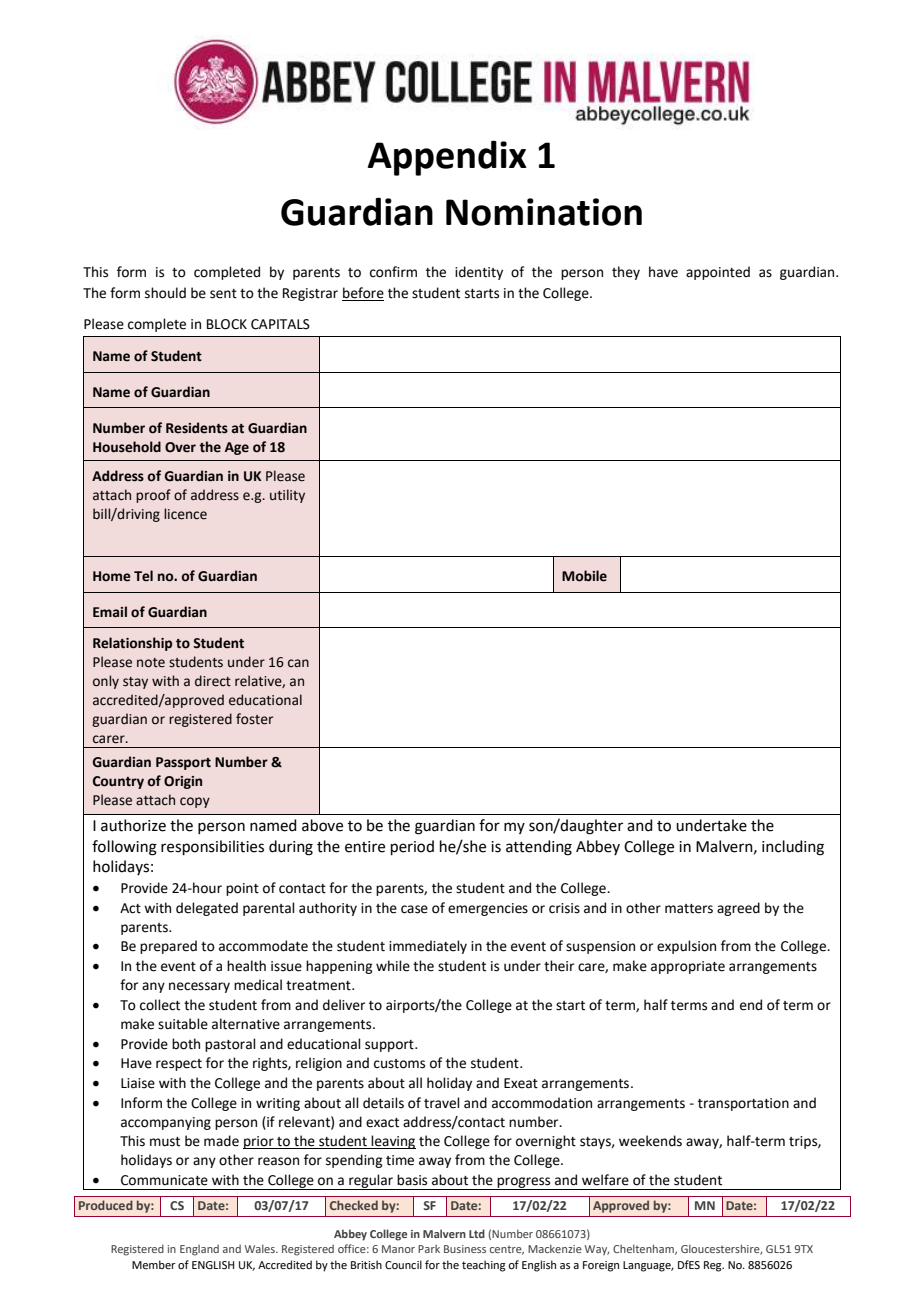 This screenshot has height=1308, width=924. I want to click on Foreign, so click(601, 1266).
